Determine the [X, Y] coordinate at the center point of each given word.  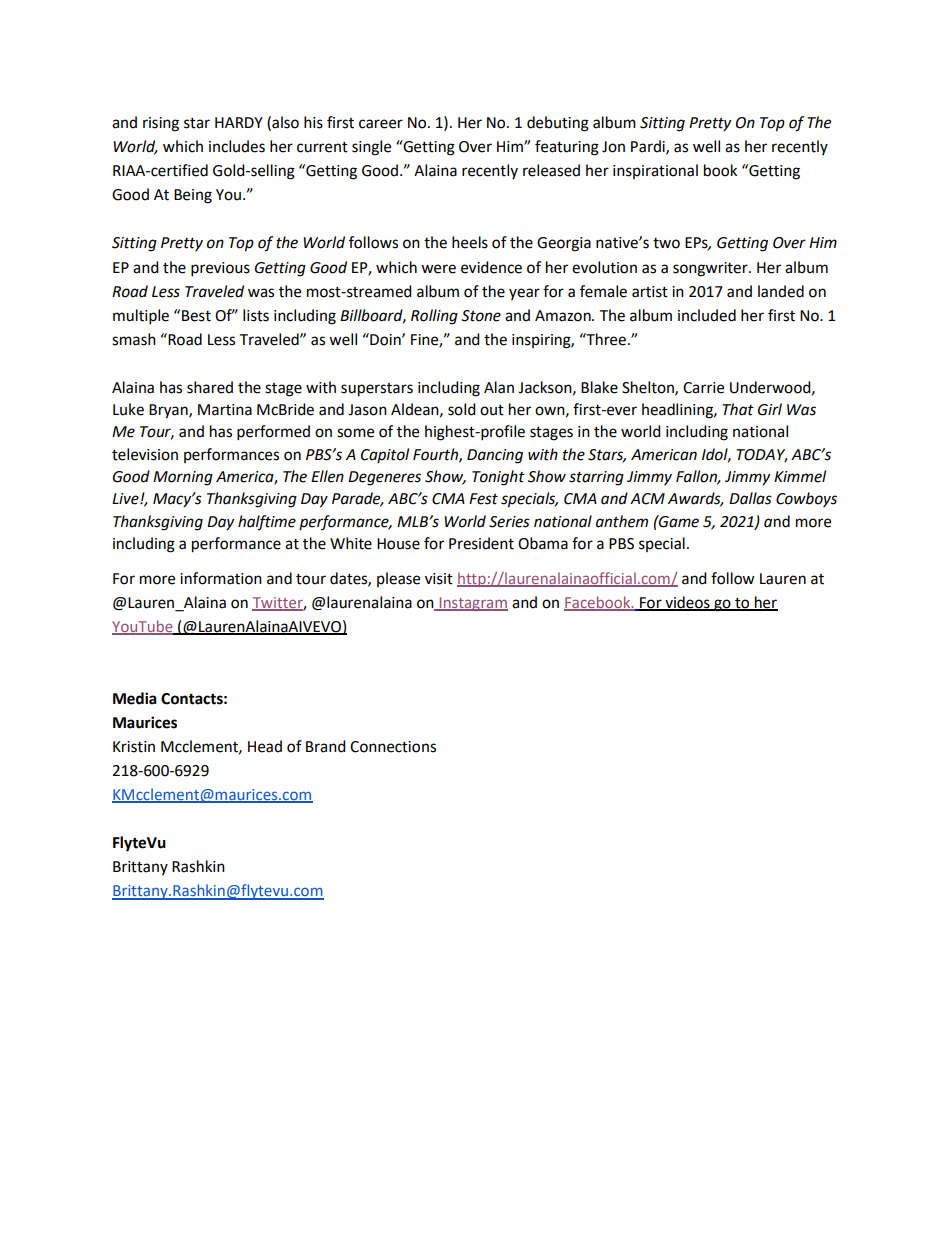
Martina [225, 410]
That [738, 409]
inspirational [655, 171]
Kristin [134, 747]
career [381, 124]
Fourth [436, 455]
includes [237, 146]
